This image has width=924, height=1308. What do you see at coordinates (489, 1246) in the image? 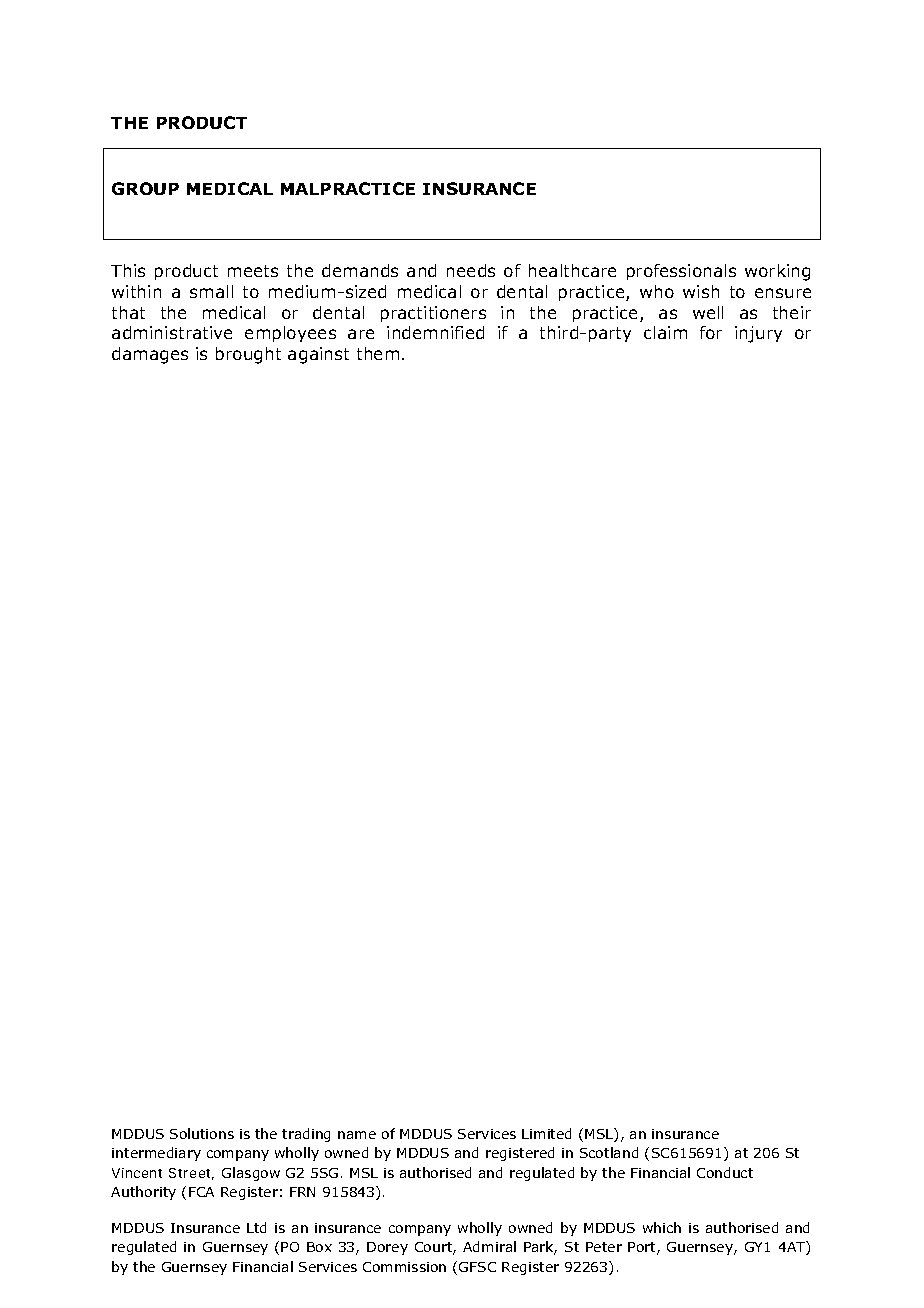
I see `Admiral` at bounding box center [489, 1246].
